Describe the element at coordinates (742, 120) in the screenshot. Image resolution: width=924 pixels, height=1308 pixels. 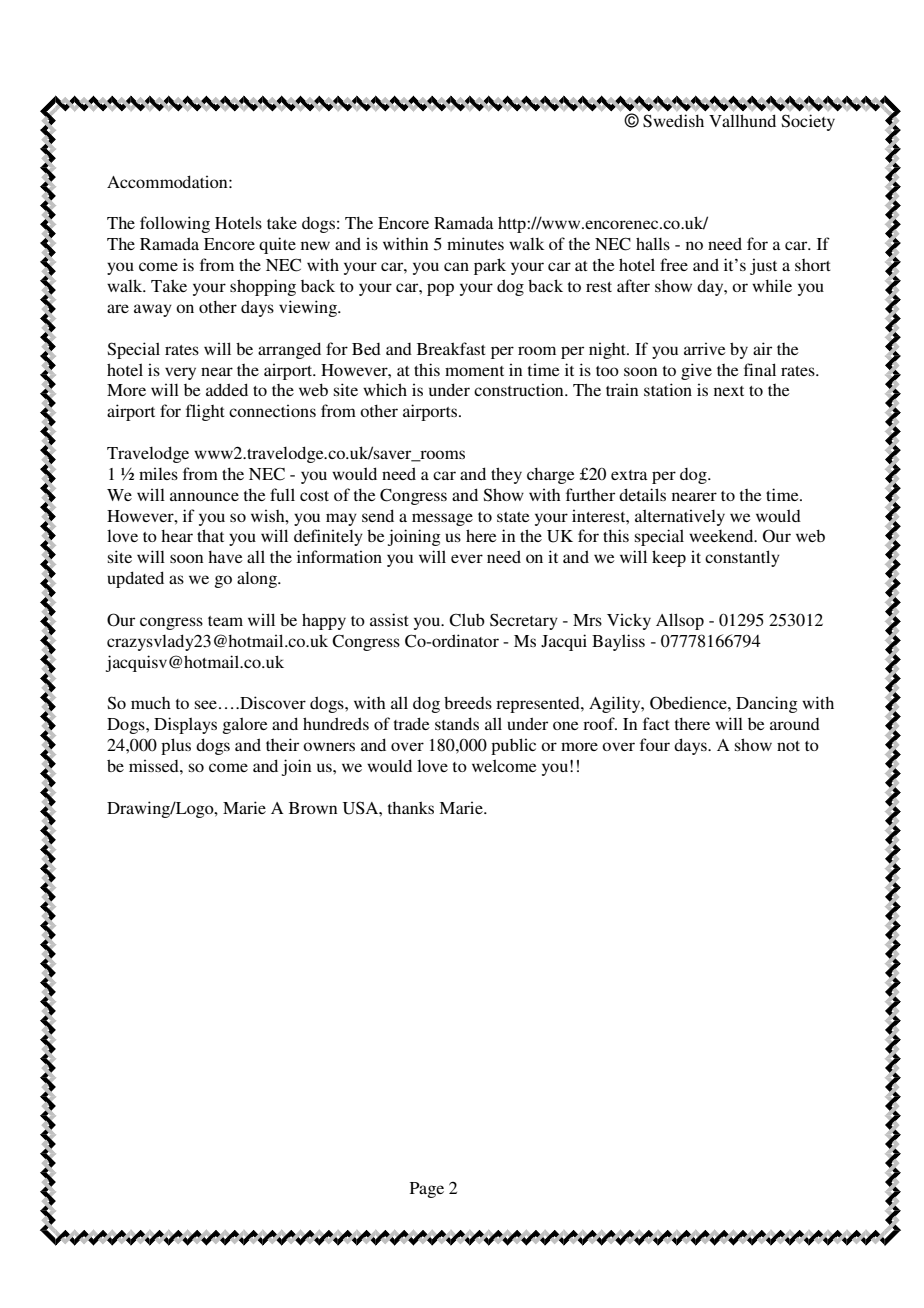
I see `Vallhund` at that location.
